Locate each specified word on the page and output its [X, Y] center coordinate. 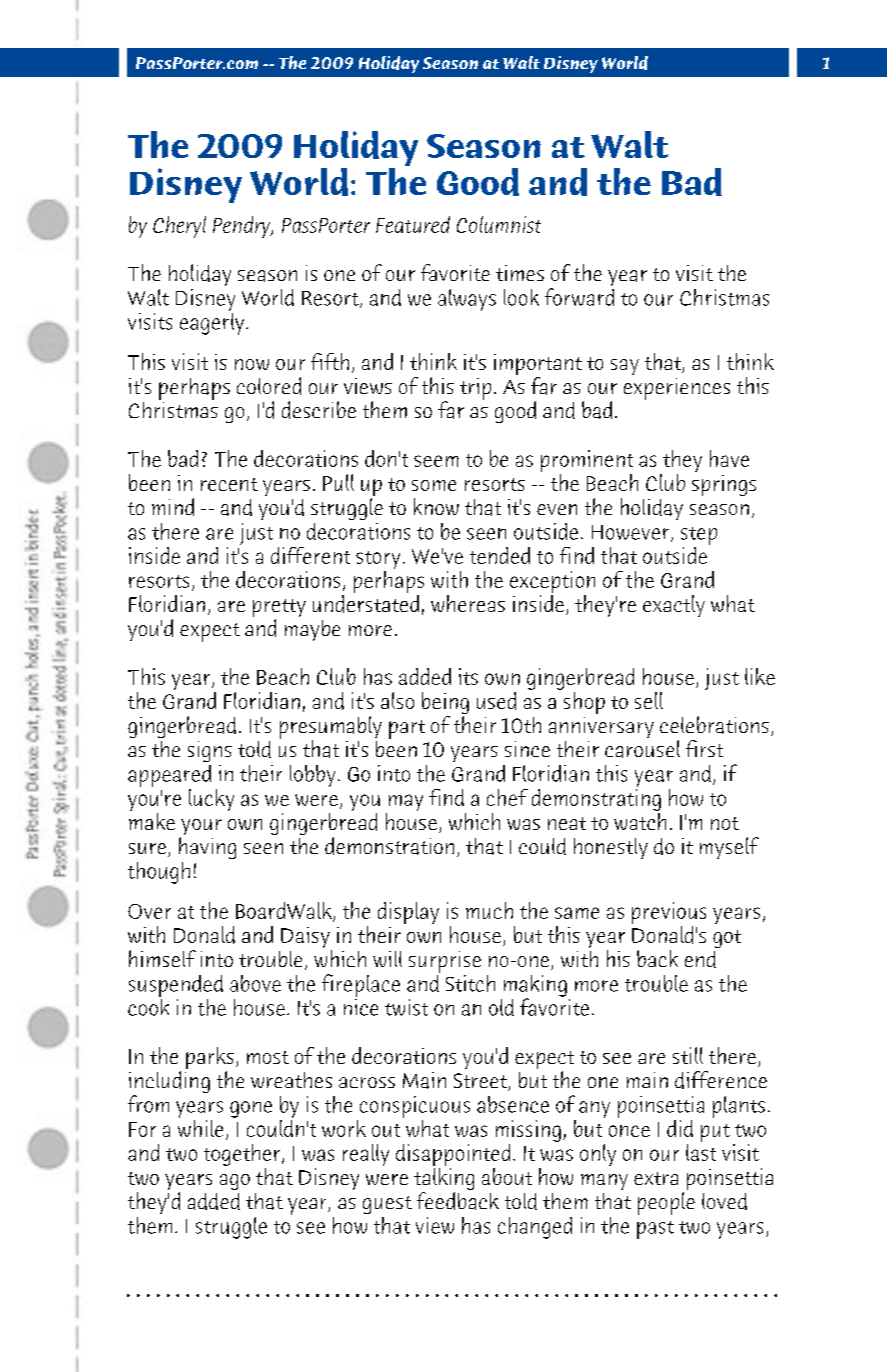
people [666, 1203]
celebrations [714, 725]
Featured [413, 224]
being [445, 704]
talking [444, 1180]
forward [579, 297]
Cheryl [179, 227]
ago [235, 1182]
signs [210, 751]
